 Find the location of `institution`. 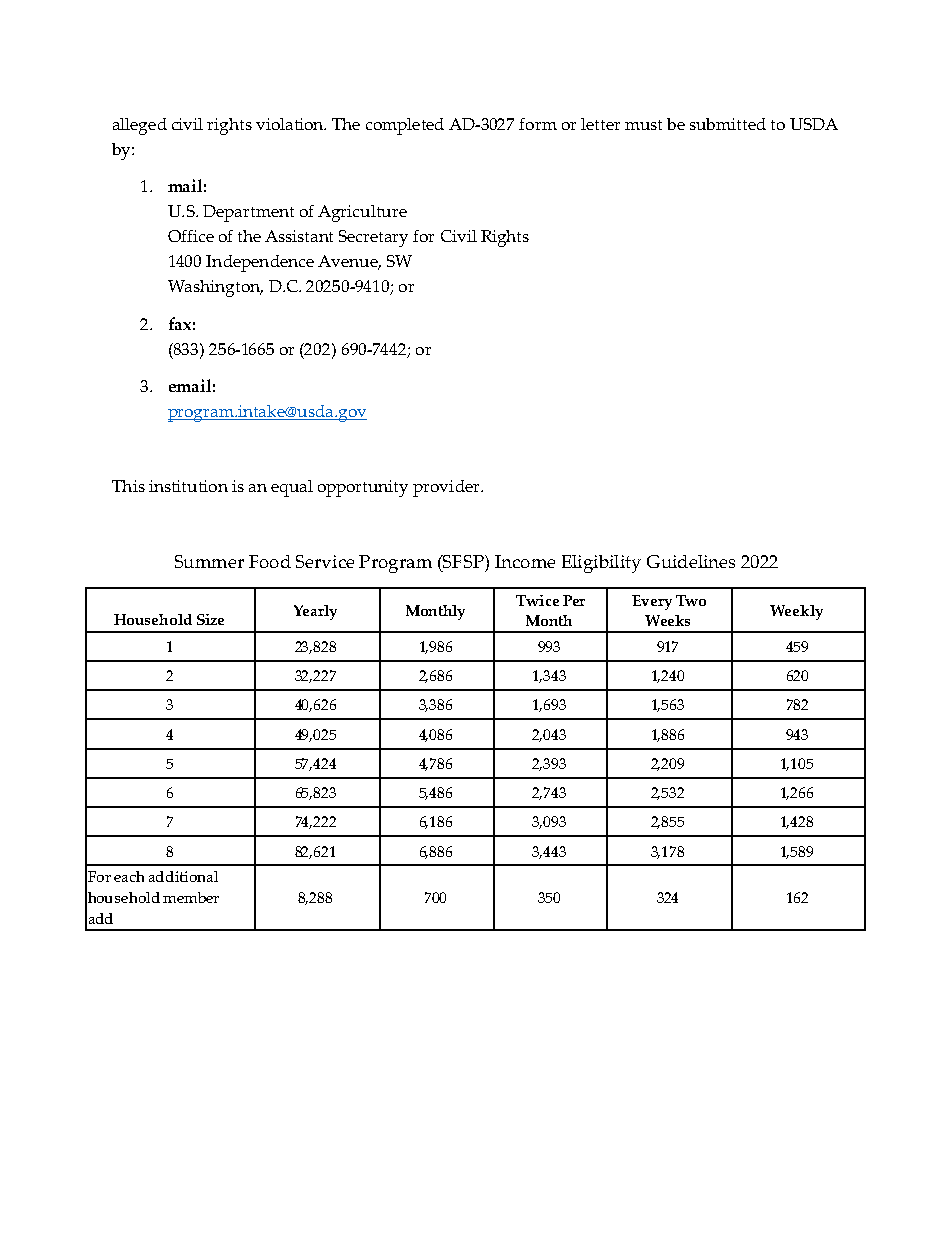

institution is located at coordinates (188, 486).
